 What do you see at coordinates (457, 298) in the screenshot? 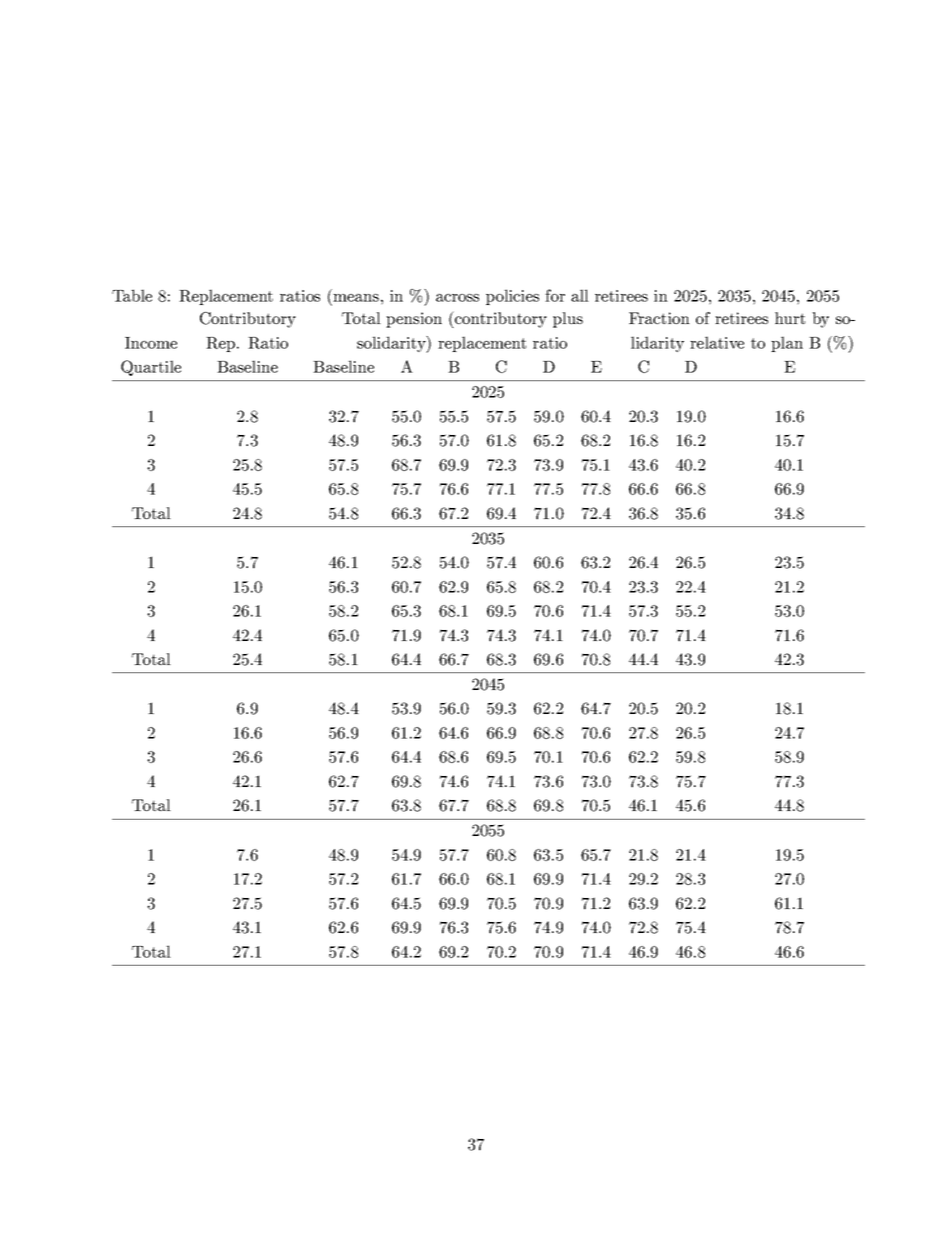
I see `across` at bounding box center [457, 298].
